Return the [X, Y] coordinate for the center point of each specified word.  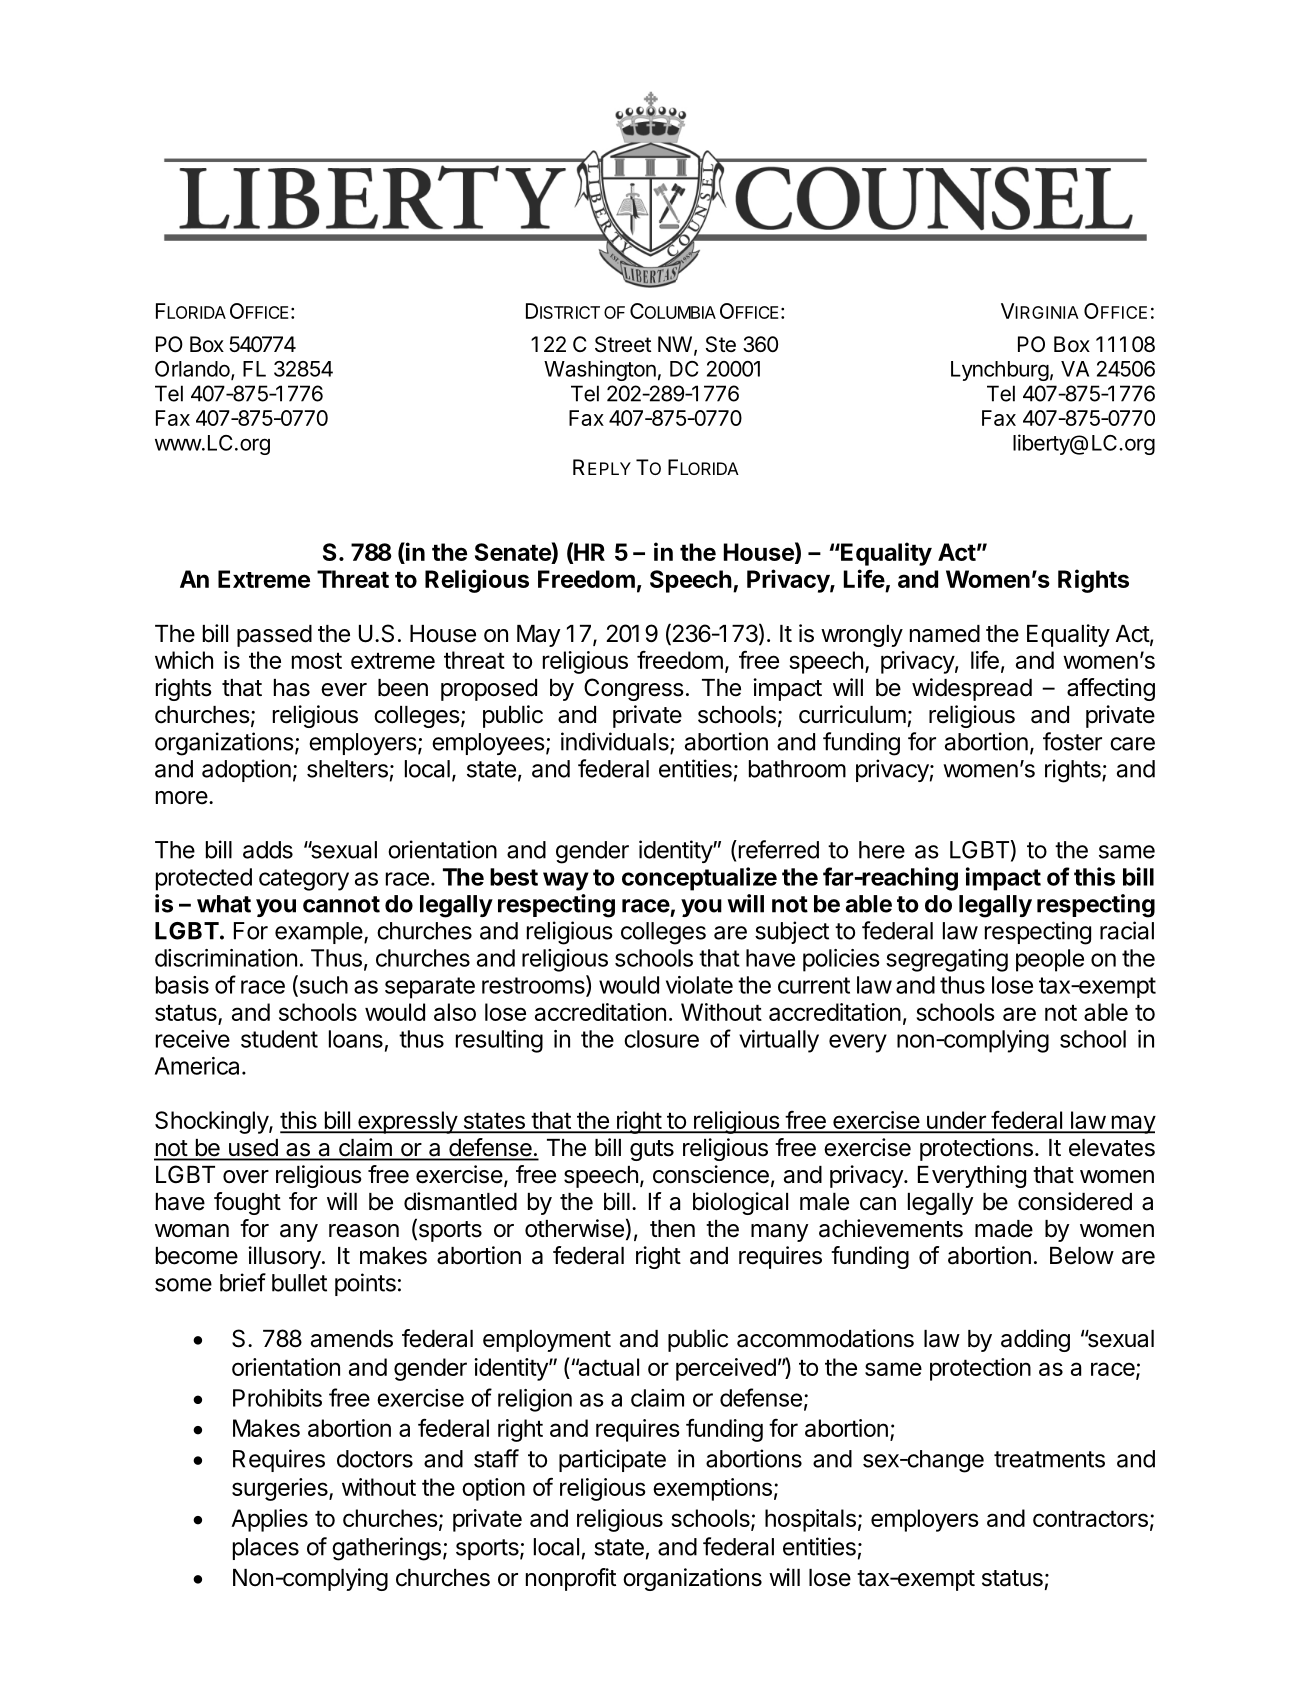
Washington [600, 370]
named [945, 634]
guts [652, 1150]
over [246, 1177]
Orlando [192, 369]
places [266, 1549]
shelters [347, 769]
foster [1072, 741]
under [956, 1121]
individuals [616, 742]
